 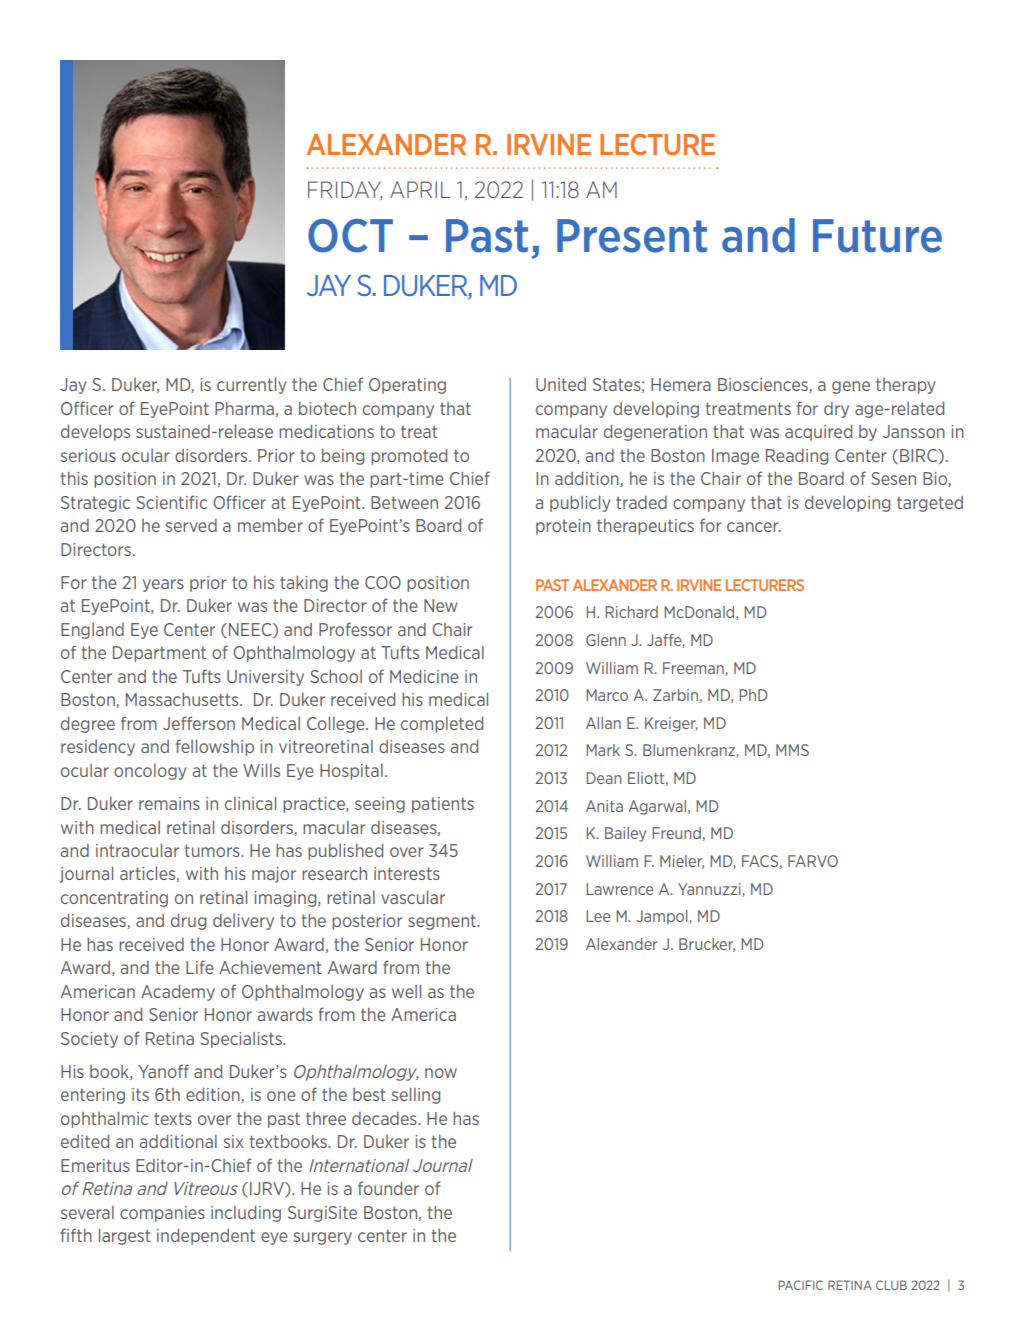 What do you see at coordinates (163, 585) in the screenshot?
I see `years` at bounding box center [163, 585].
